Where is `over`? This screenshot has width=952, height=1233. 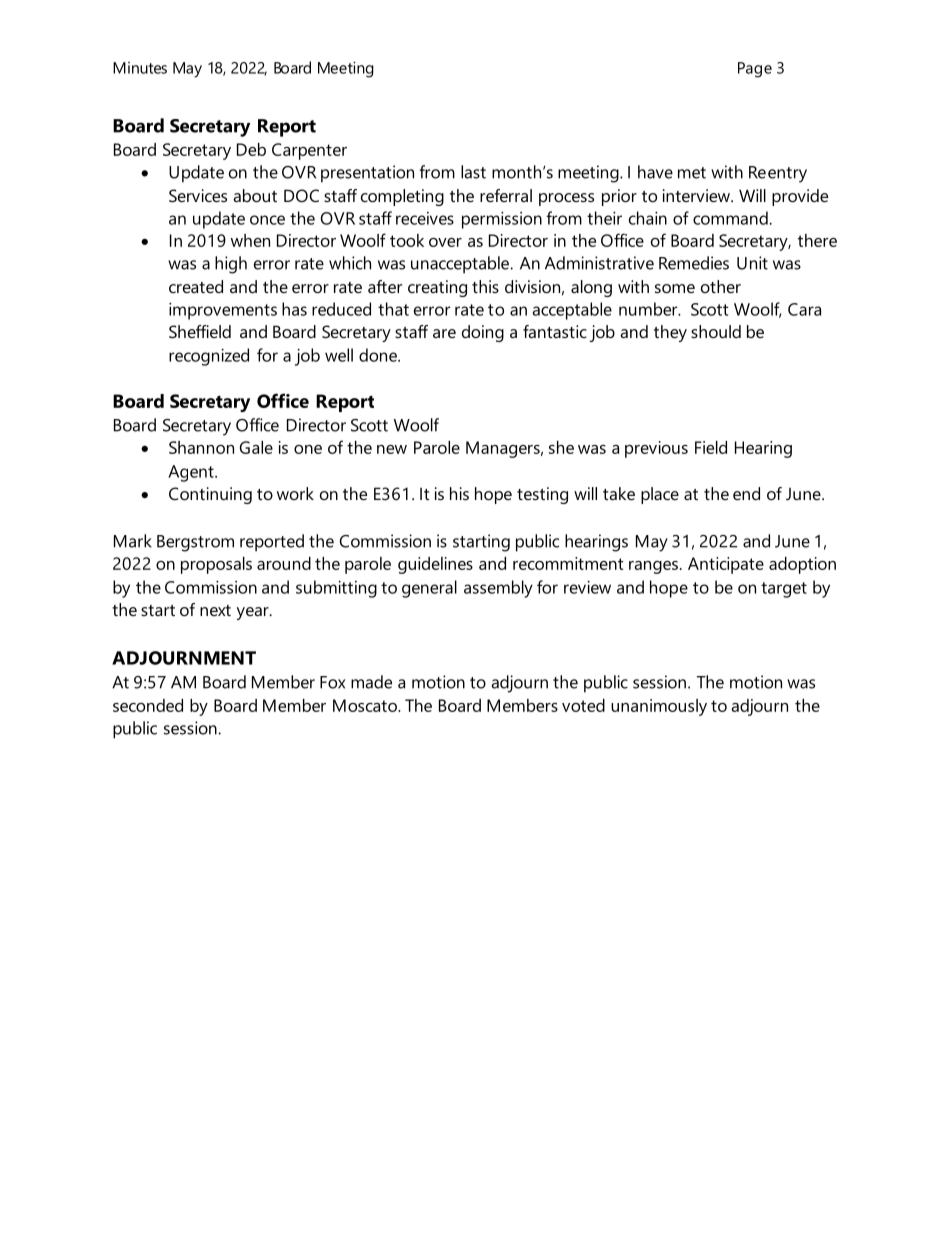 over is located at coordinates (445, 242).
